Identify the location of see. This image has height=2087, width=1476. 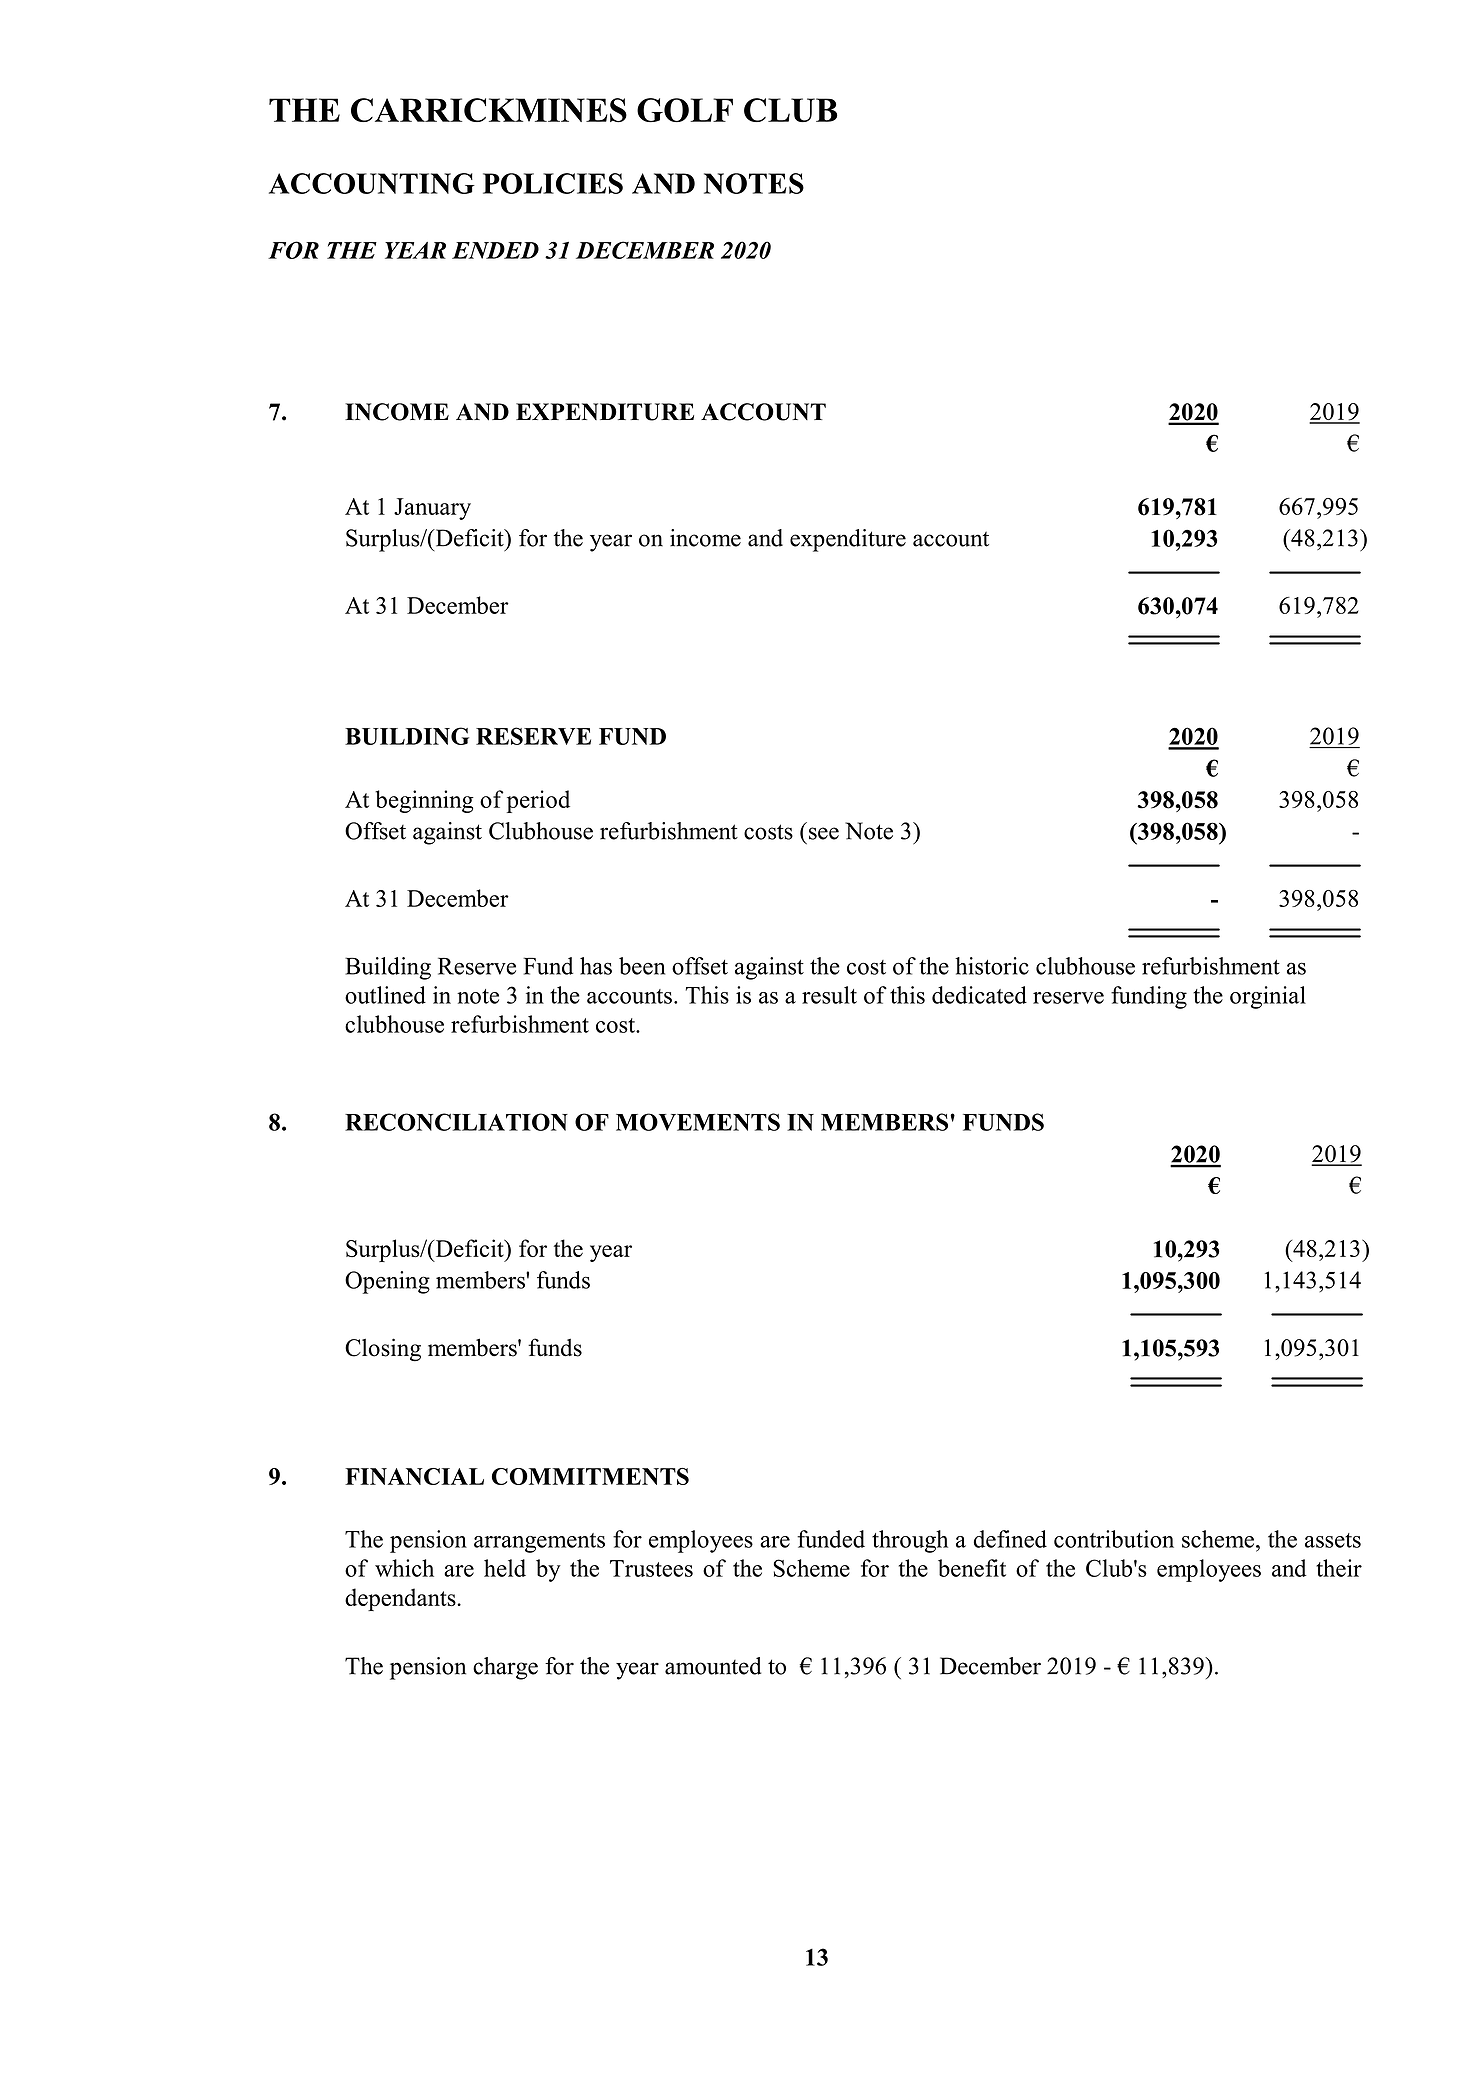
(824, 833).
